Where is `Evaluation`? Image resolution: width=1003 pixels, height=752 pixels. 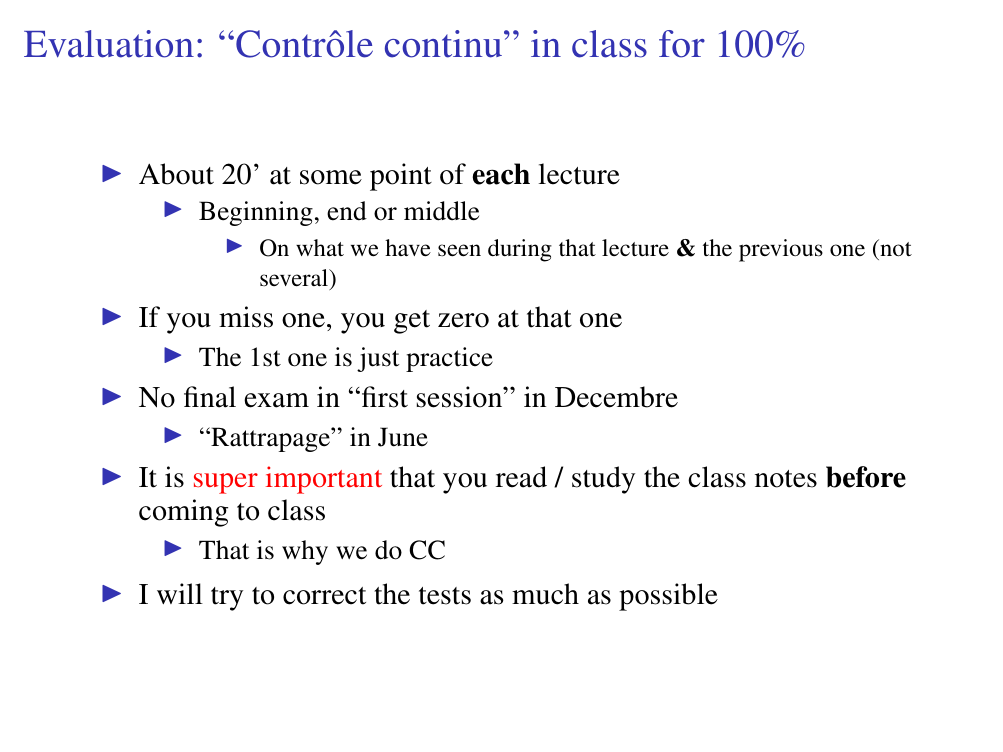
Evaluation is located at coordinates (109, 44).
